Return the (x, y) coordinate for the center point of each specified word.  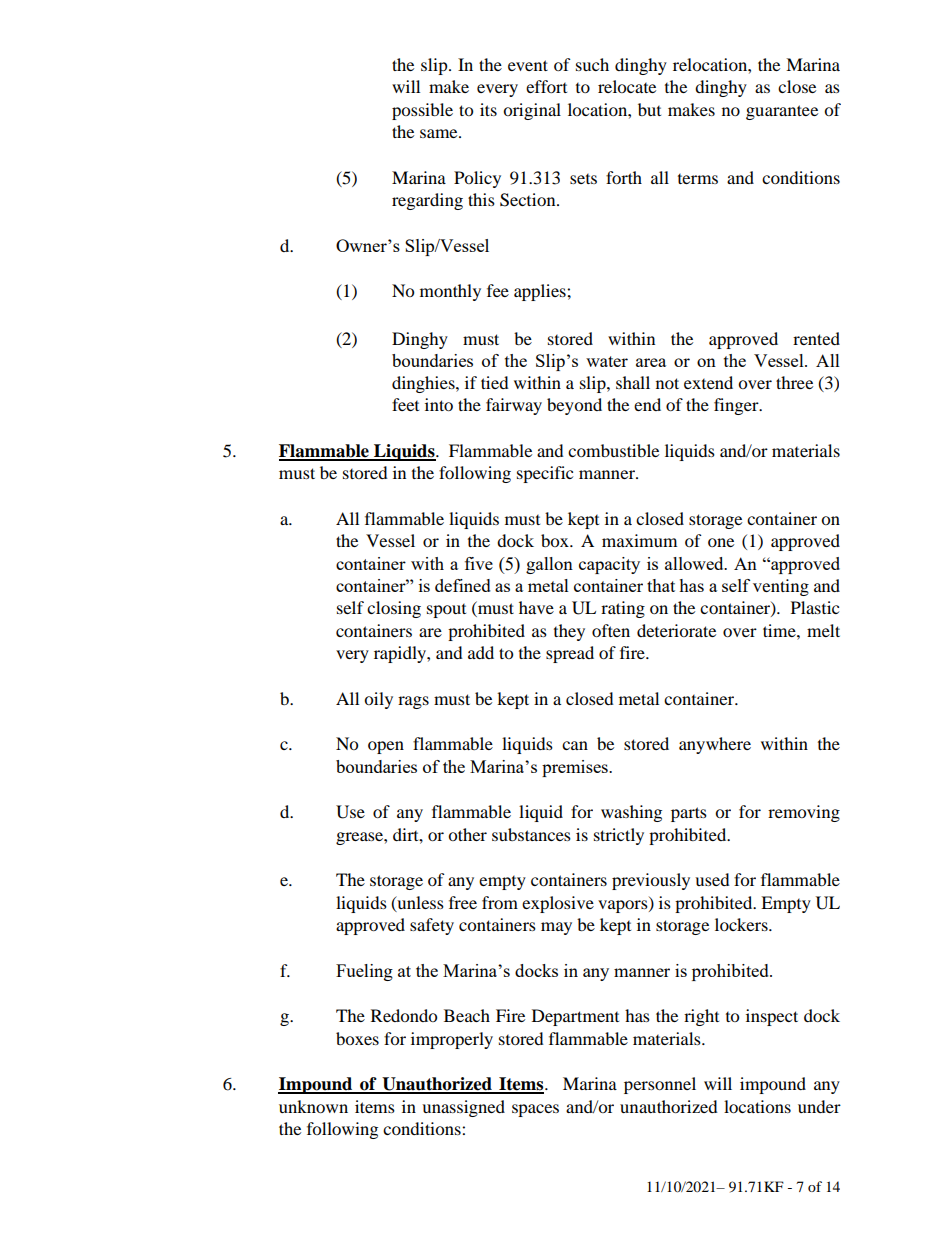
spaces (535, 1110)
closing (394, 609)
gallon (549, 565)
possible (422, 111)
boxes (357, 1038)
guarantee (782, 112)
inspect (772, 1017)
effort (546, 86)
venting (781, 587)
